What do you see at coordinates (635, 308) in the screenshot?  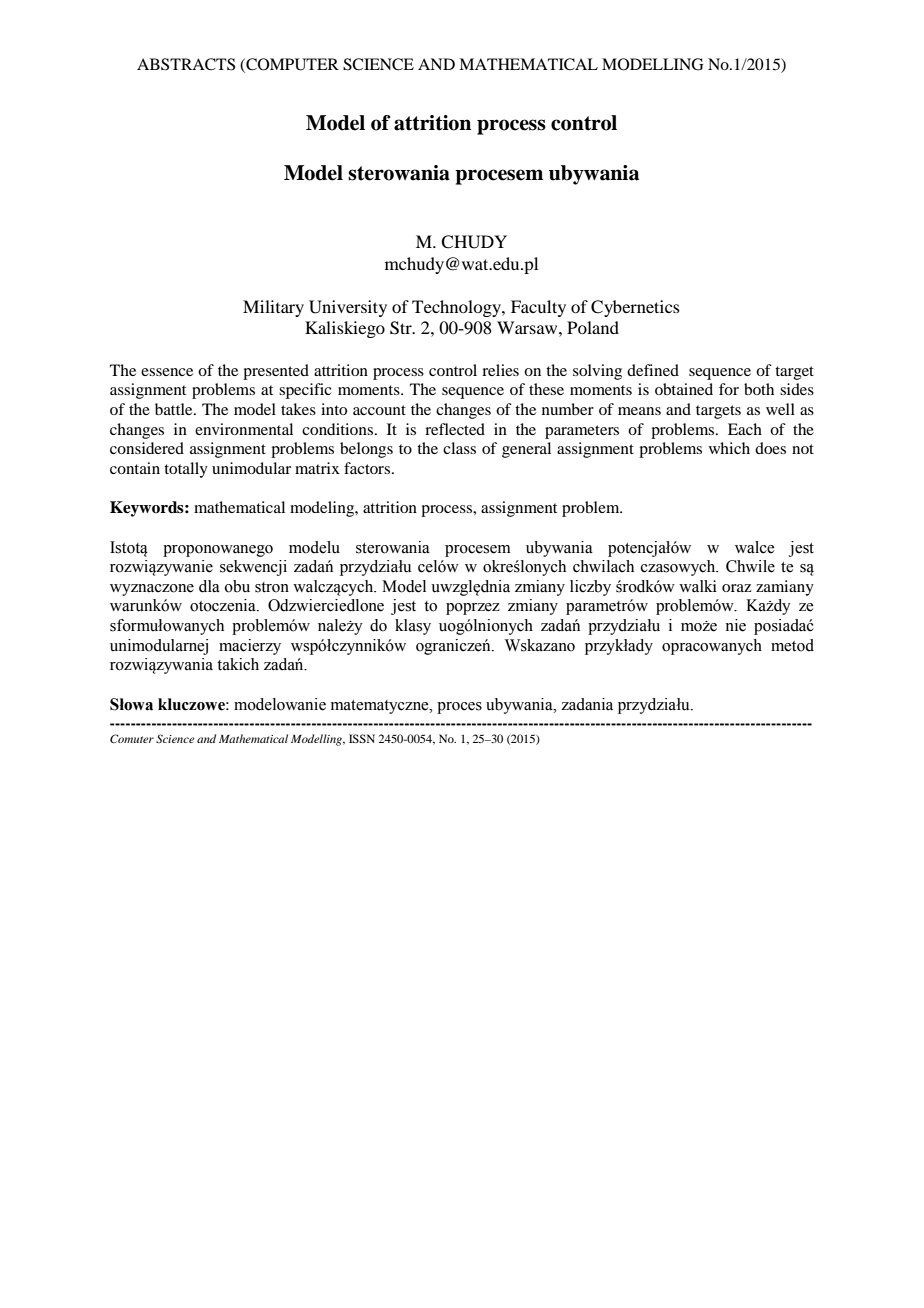 I see `Cybernetics` at bounding box center [635, 308].
